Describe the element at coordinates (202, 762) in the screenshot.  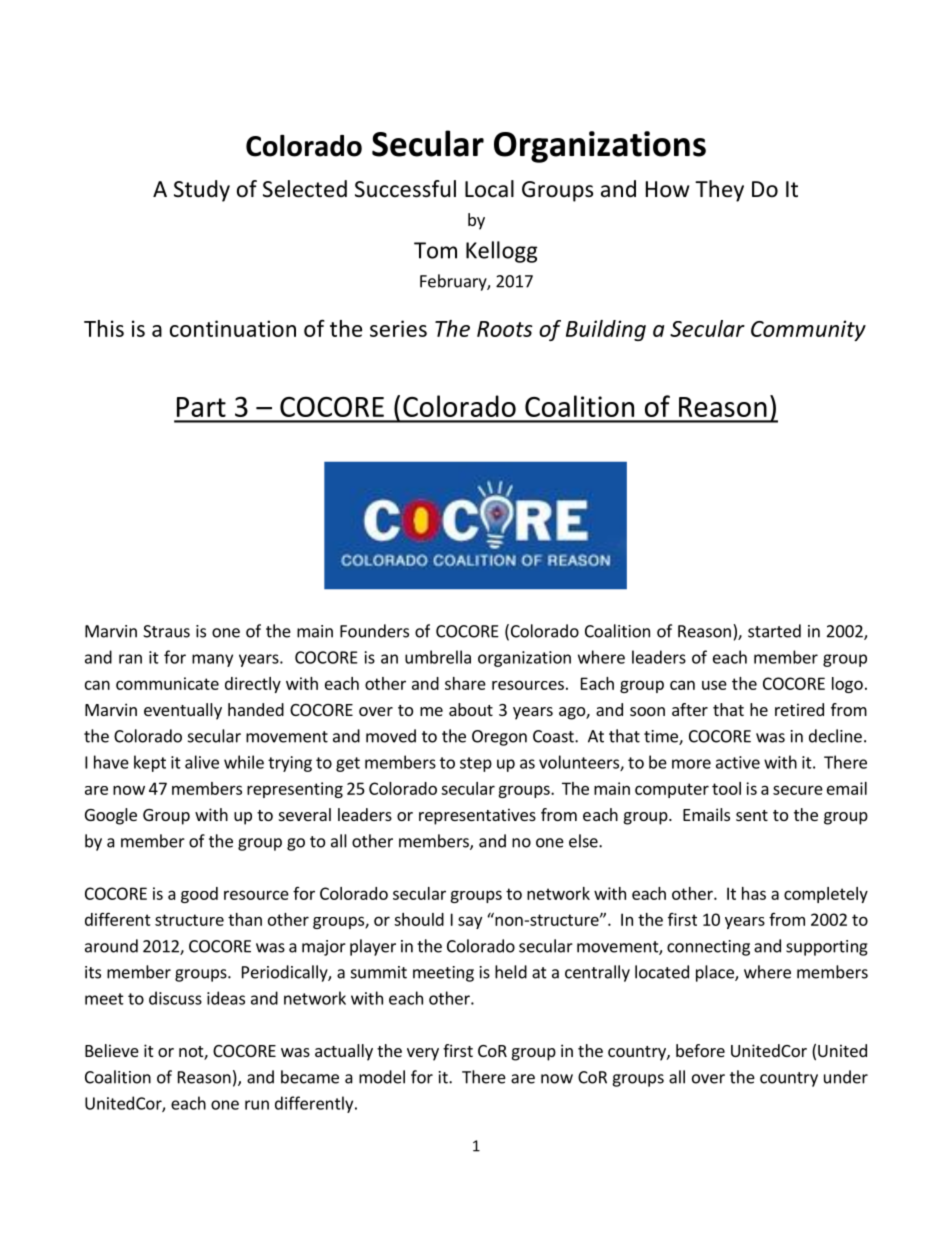
I see `alive` at that location.
